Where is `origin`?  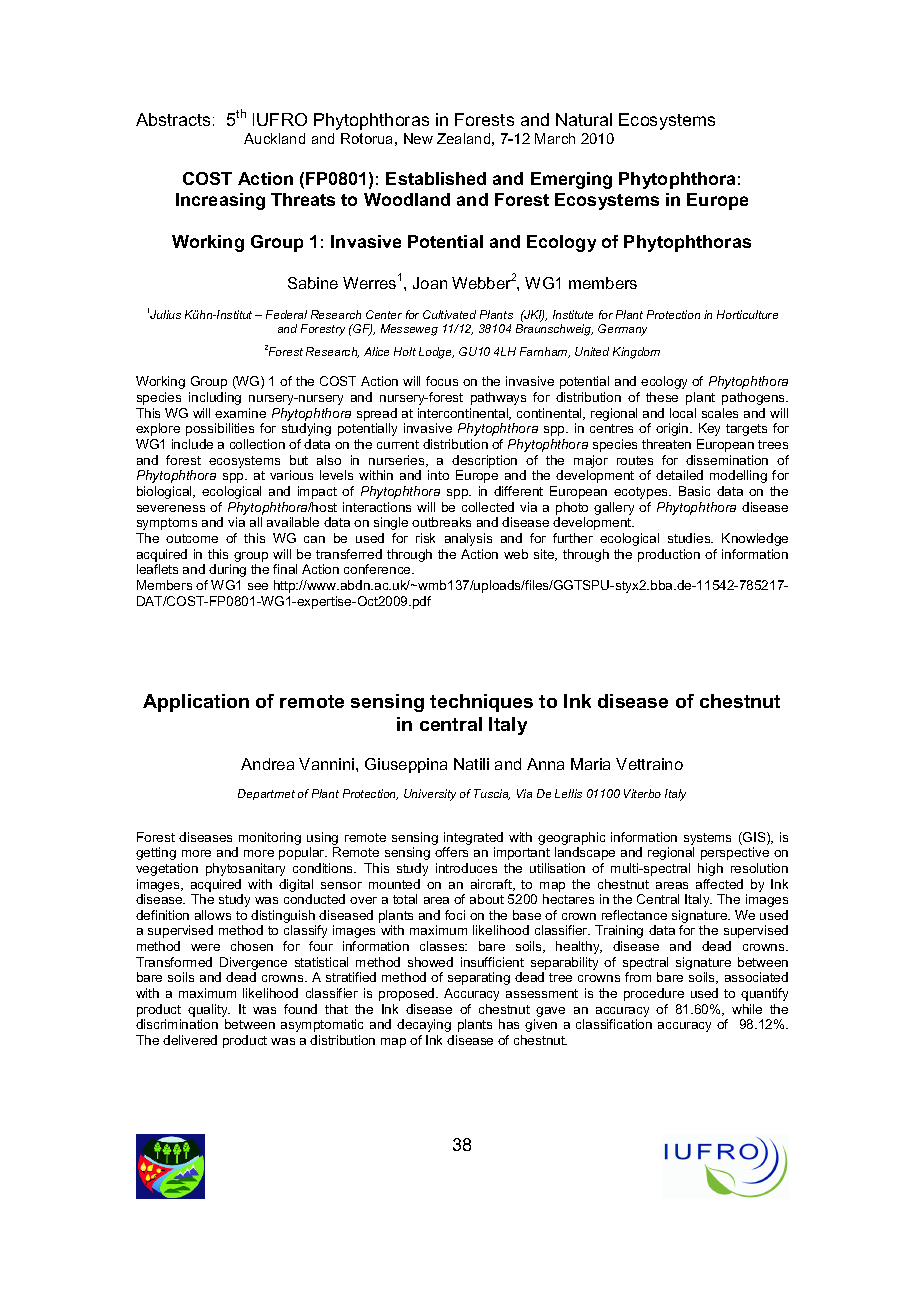 origin is located at coordinates (673, 429).
